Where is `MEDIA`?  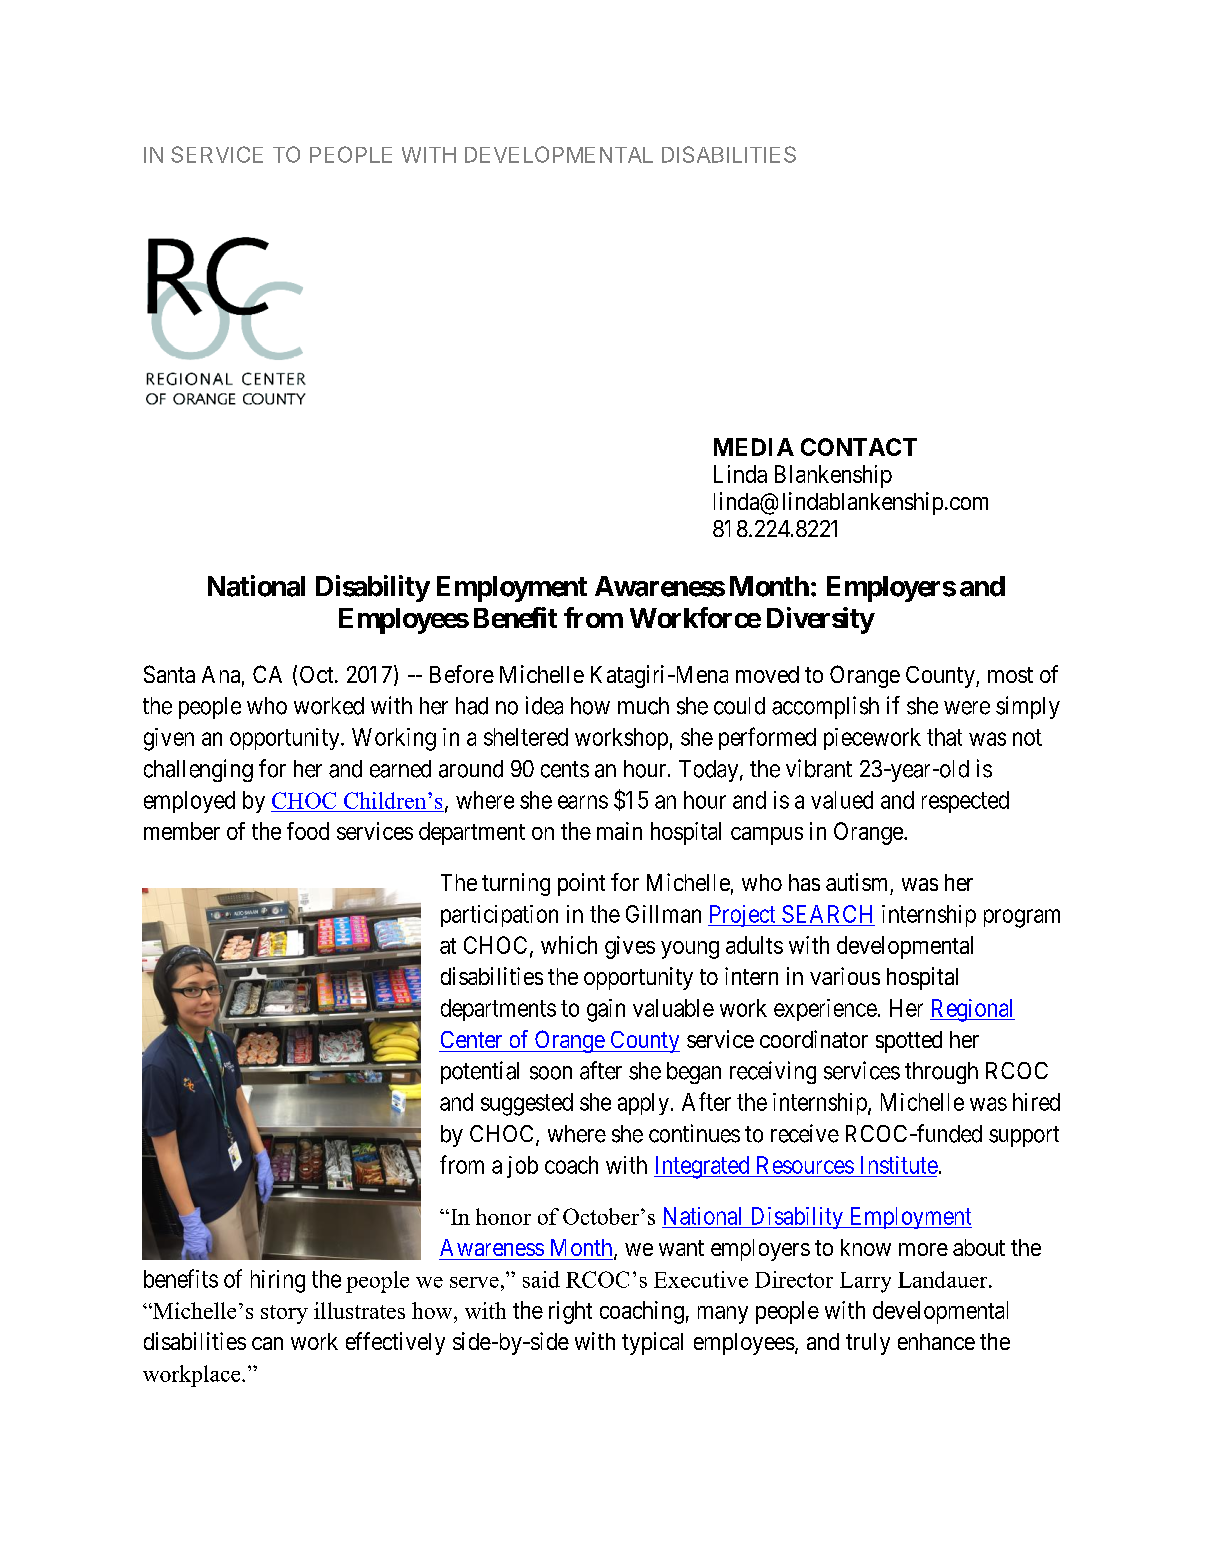 MEDIA is located at coordinates (754, 447).
